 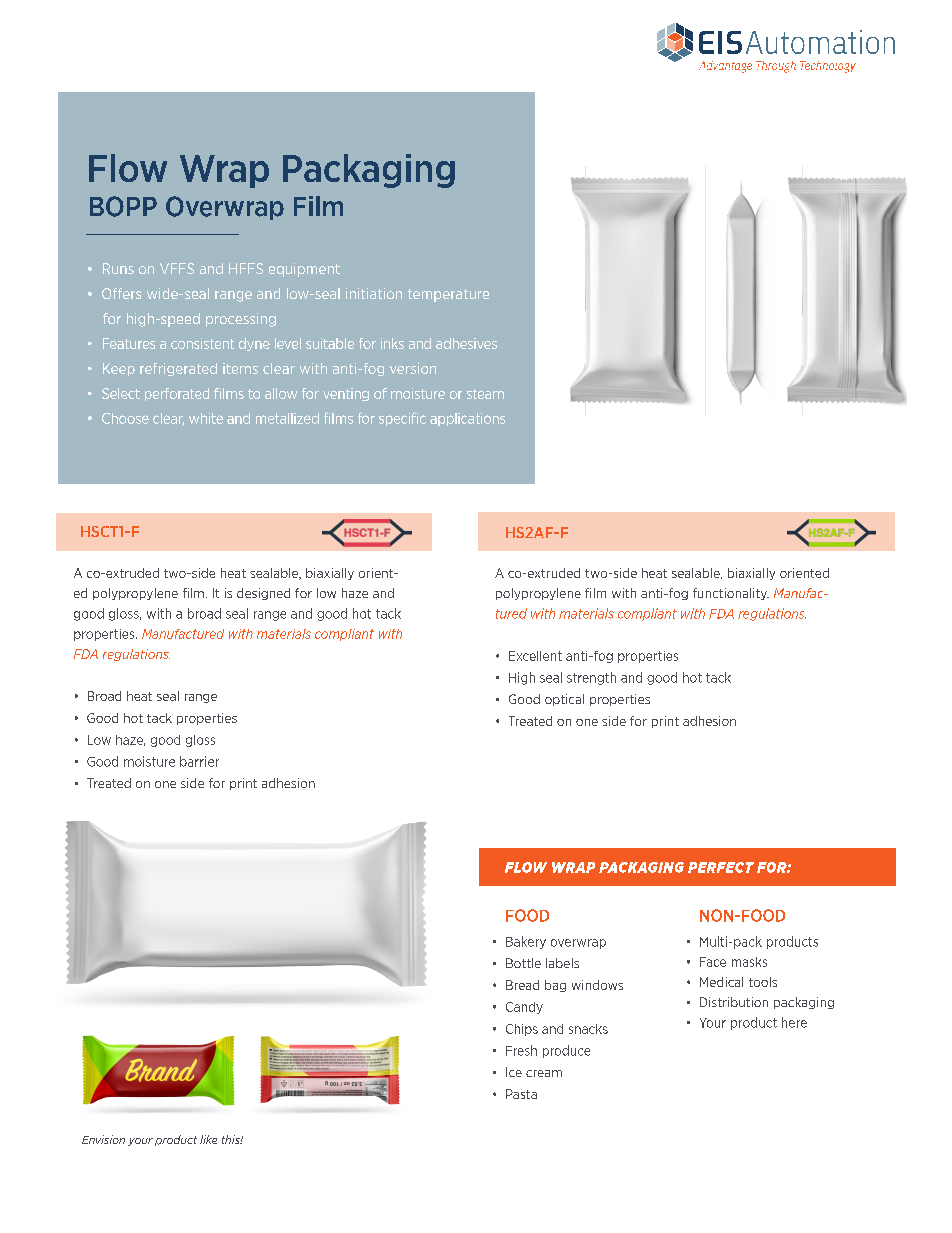 I want to click on like, so click(x=208, y=1139).
